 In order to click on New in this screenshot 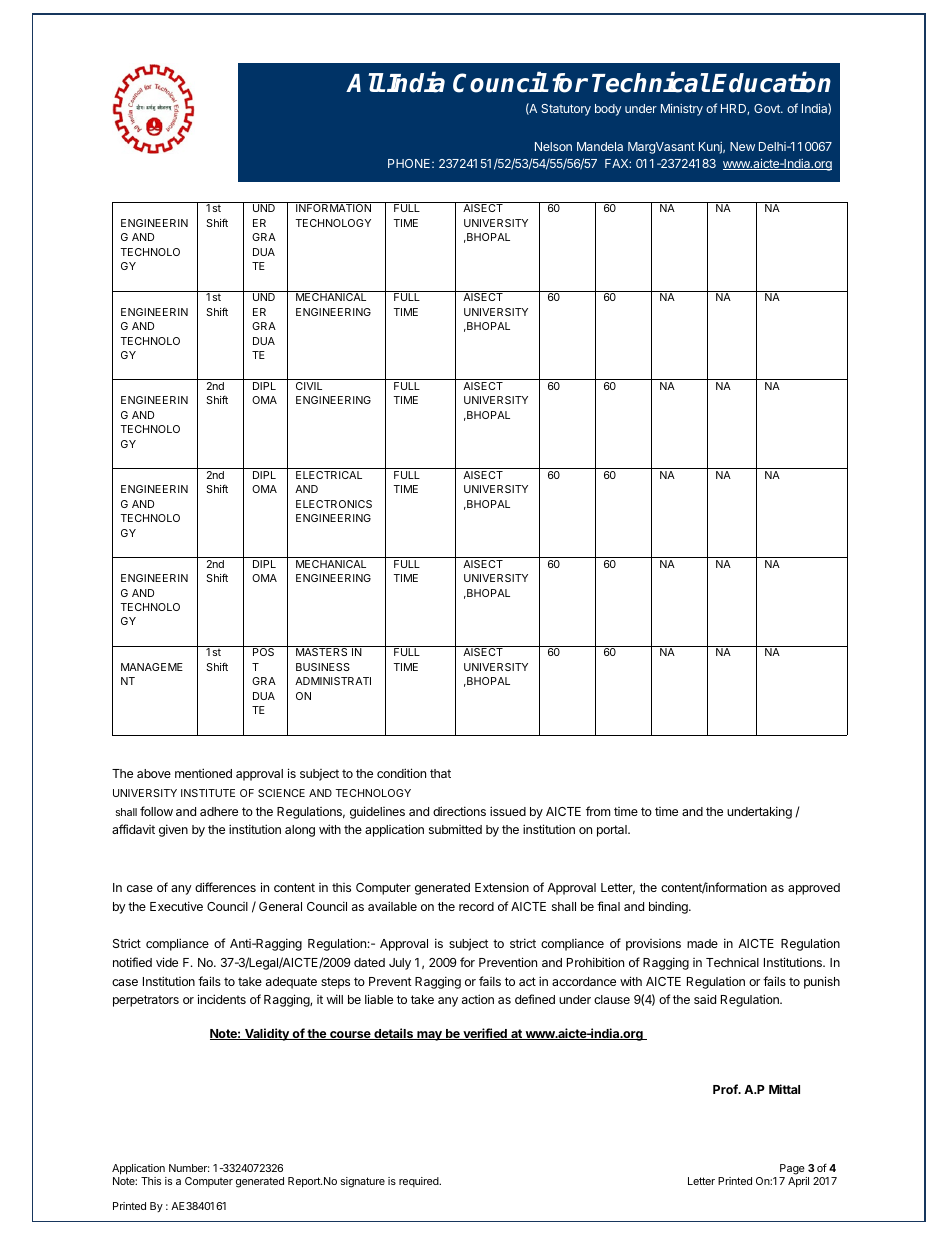, I will do `click(742, 146)`.
